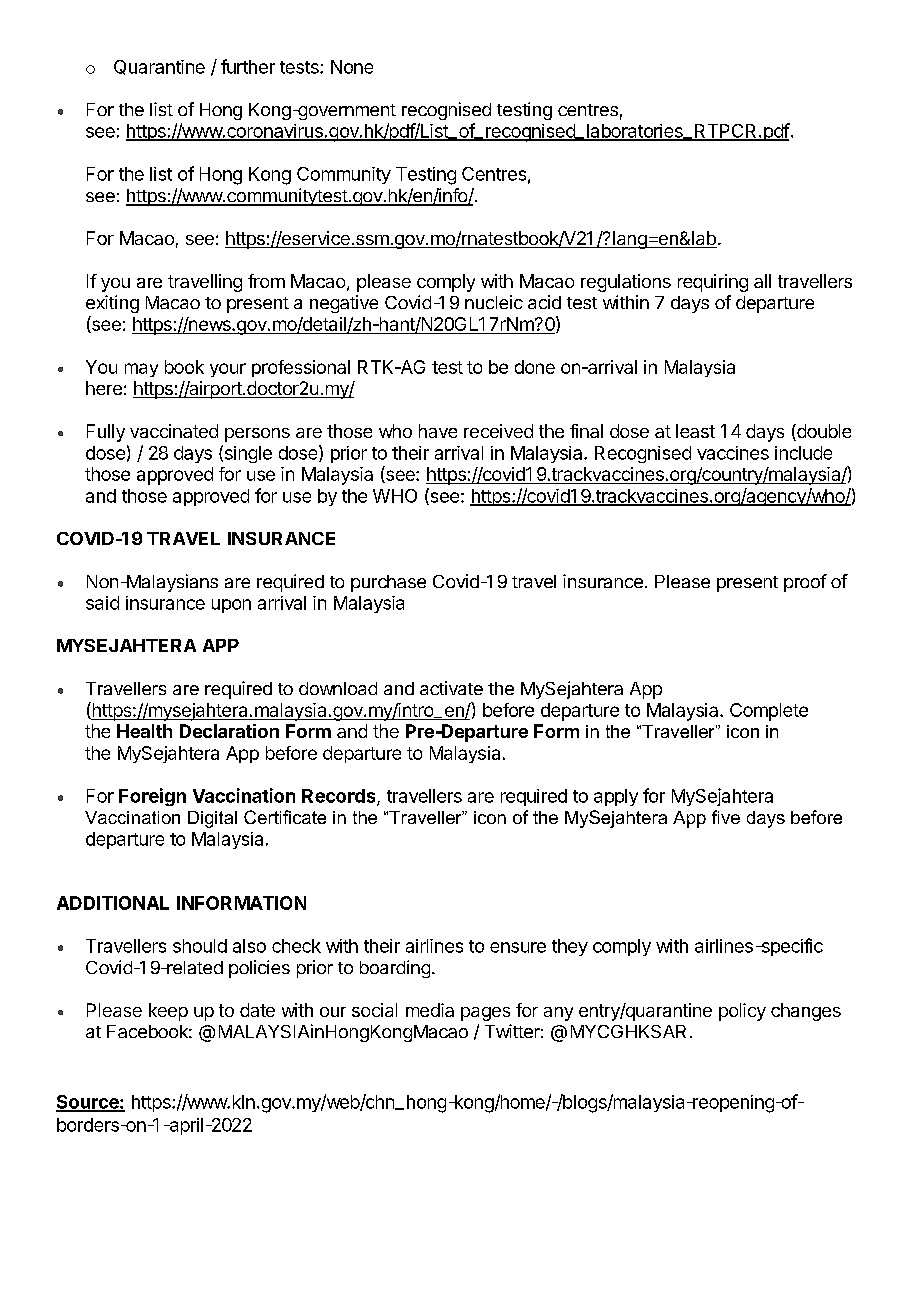 This screenshot has width=924, height=1308. What do you see at coordinates (713, 283) in the screenshot?
I see `requiring` at bounding box center [713, 283].
